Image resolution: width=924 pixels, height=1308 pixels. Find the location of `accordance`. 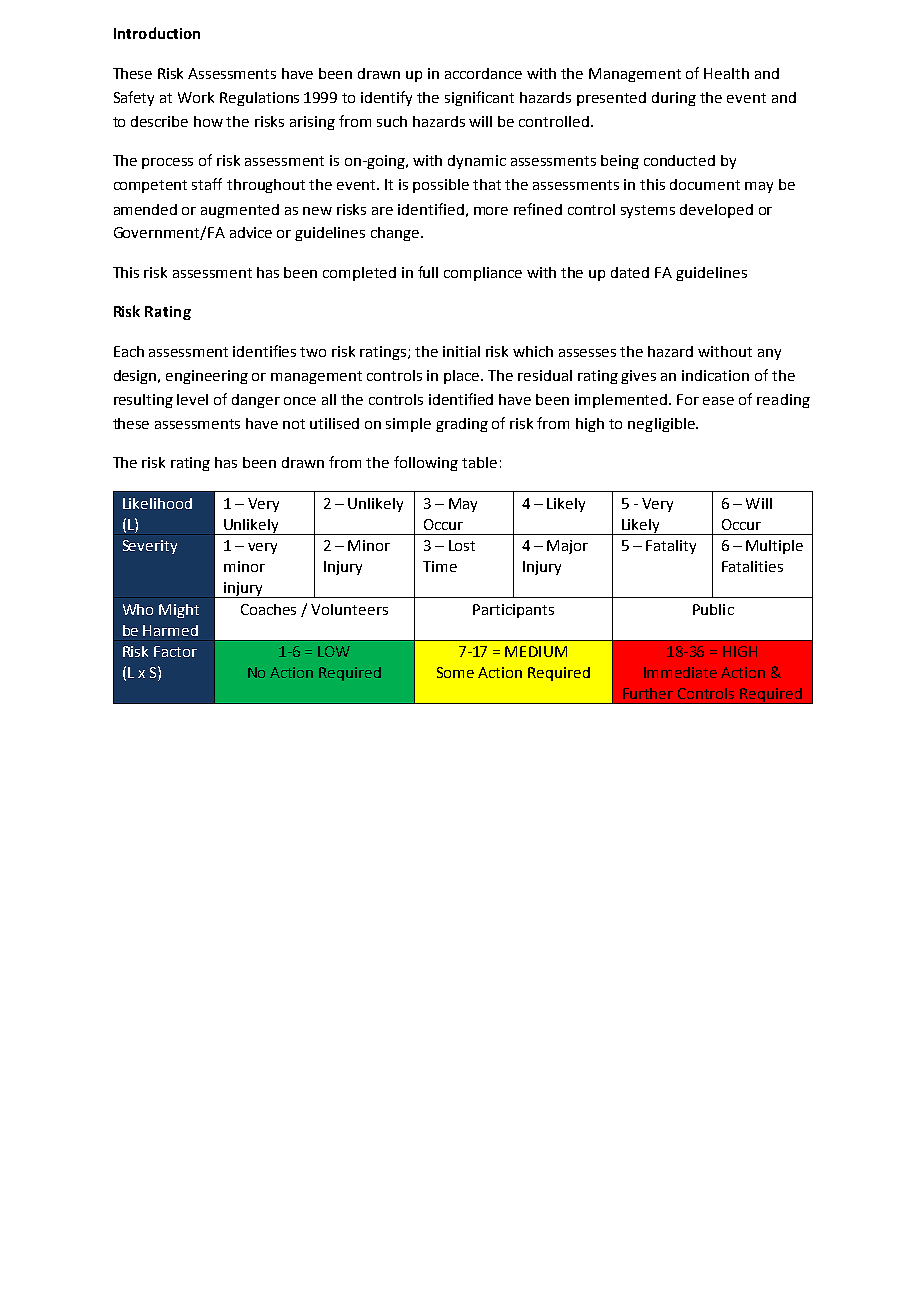

accordance is located at coordinates (483, 73).
